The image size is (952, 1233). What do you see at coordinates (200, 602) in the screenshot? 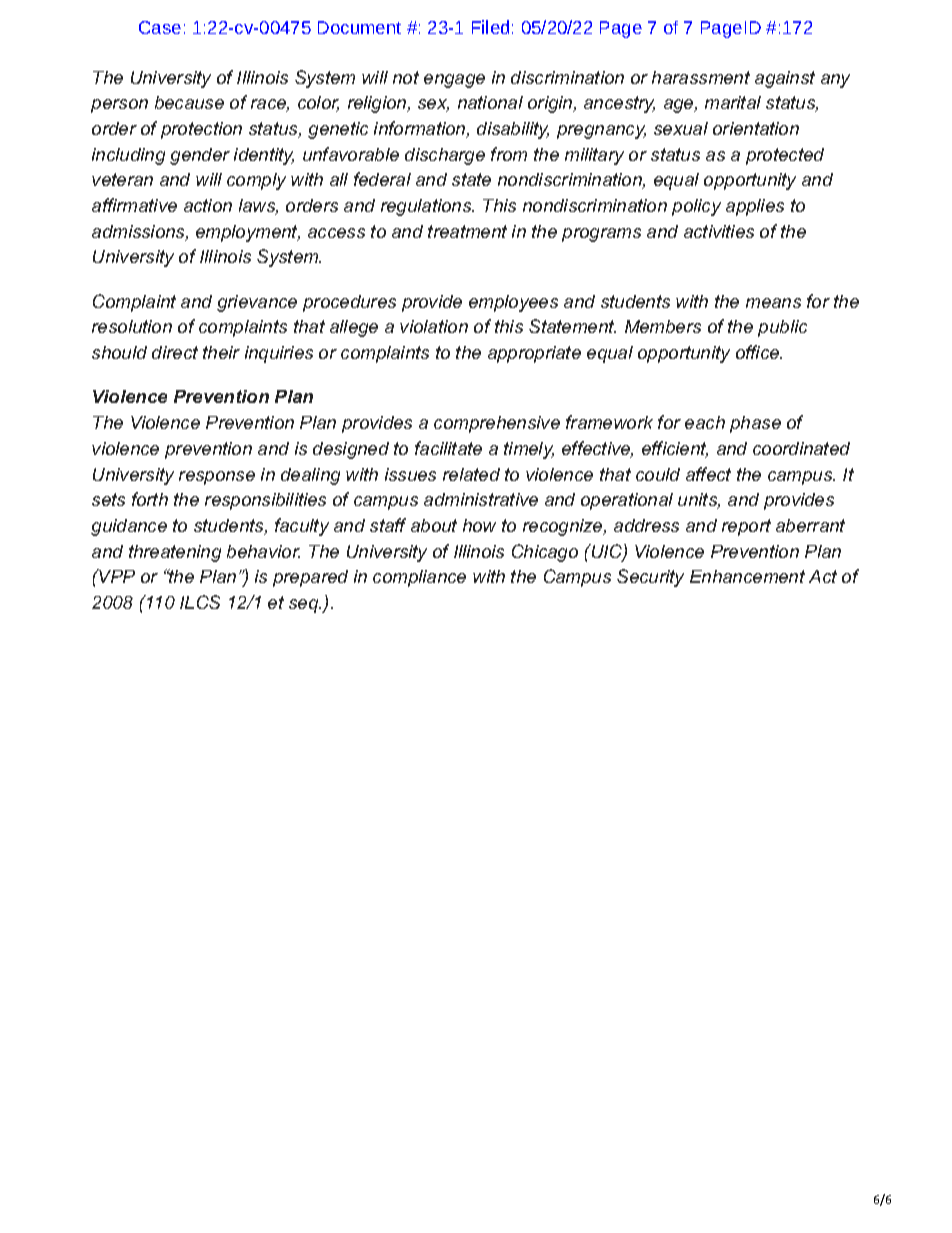
I see `ILCS` at bounding box center [200, 602].
